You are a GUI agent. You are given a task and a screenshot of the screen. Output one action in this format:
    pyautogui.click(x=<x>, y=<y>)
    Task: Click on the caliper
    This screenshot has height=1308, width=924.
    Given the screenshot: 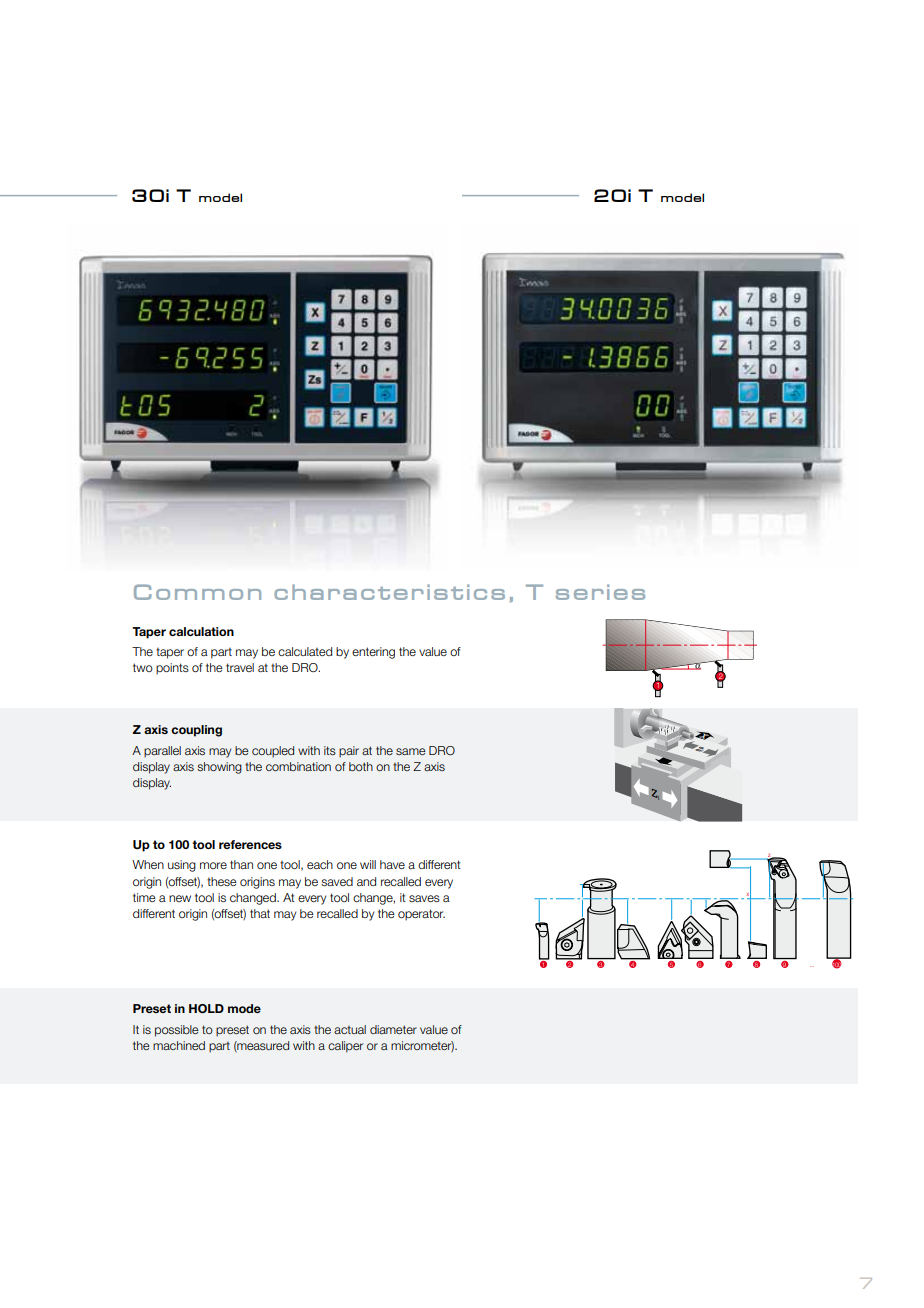 What is the action you would take?
    pyautogui.click(x=345, y=1047)
